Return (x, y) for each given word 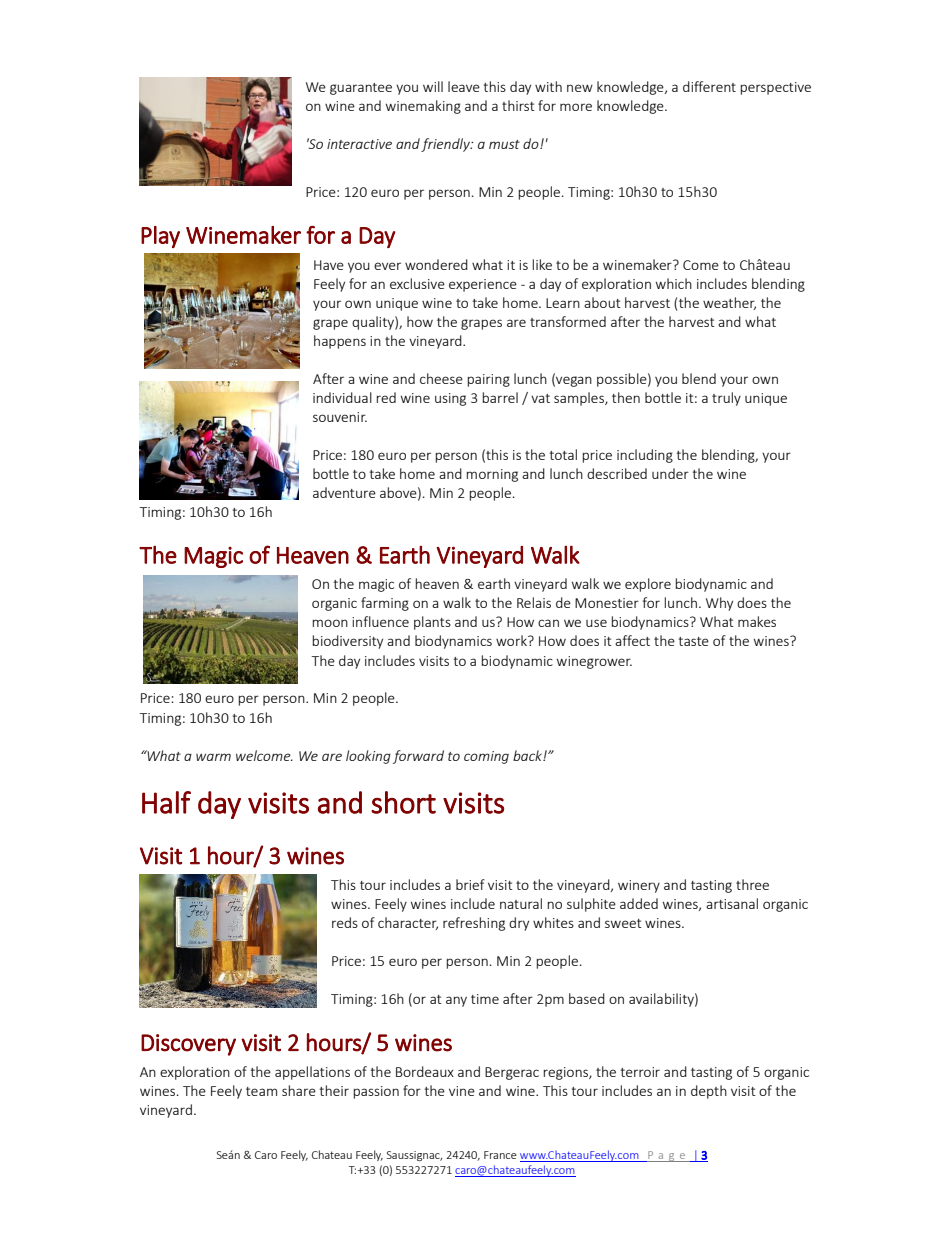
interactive (359, 144)
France (500, 1155)
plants (432, 623)
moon (330, 623)
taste (694, 641)
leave (464, 86)
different (709, 86)
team (261, 1091)
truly (726, 399)
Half (166, 802)
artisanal (732, 903)
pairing (488, 380)
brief (470, 884)
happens (340, 342)
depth (709, 1092)
